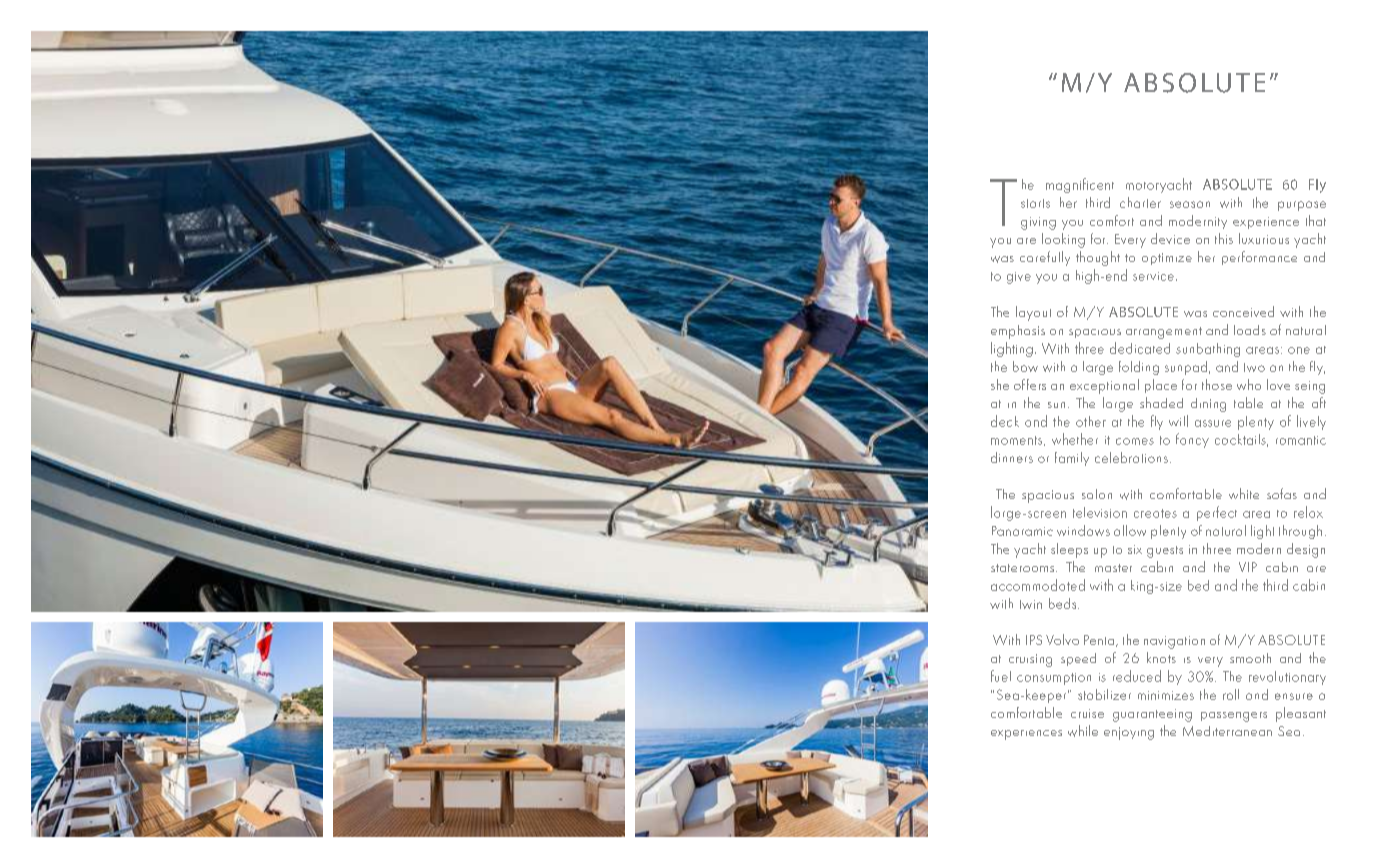  Describe the element at coordinates (1012, 457) in the image. I see `dinners` at that location.
